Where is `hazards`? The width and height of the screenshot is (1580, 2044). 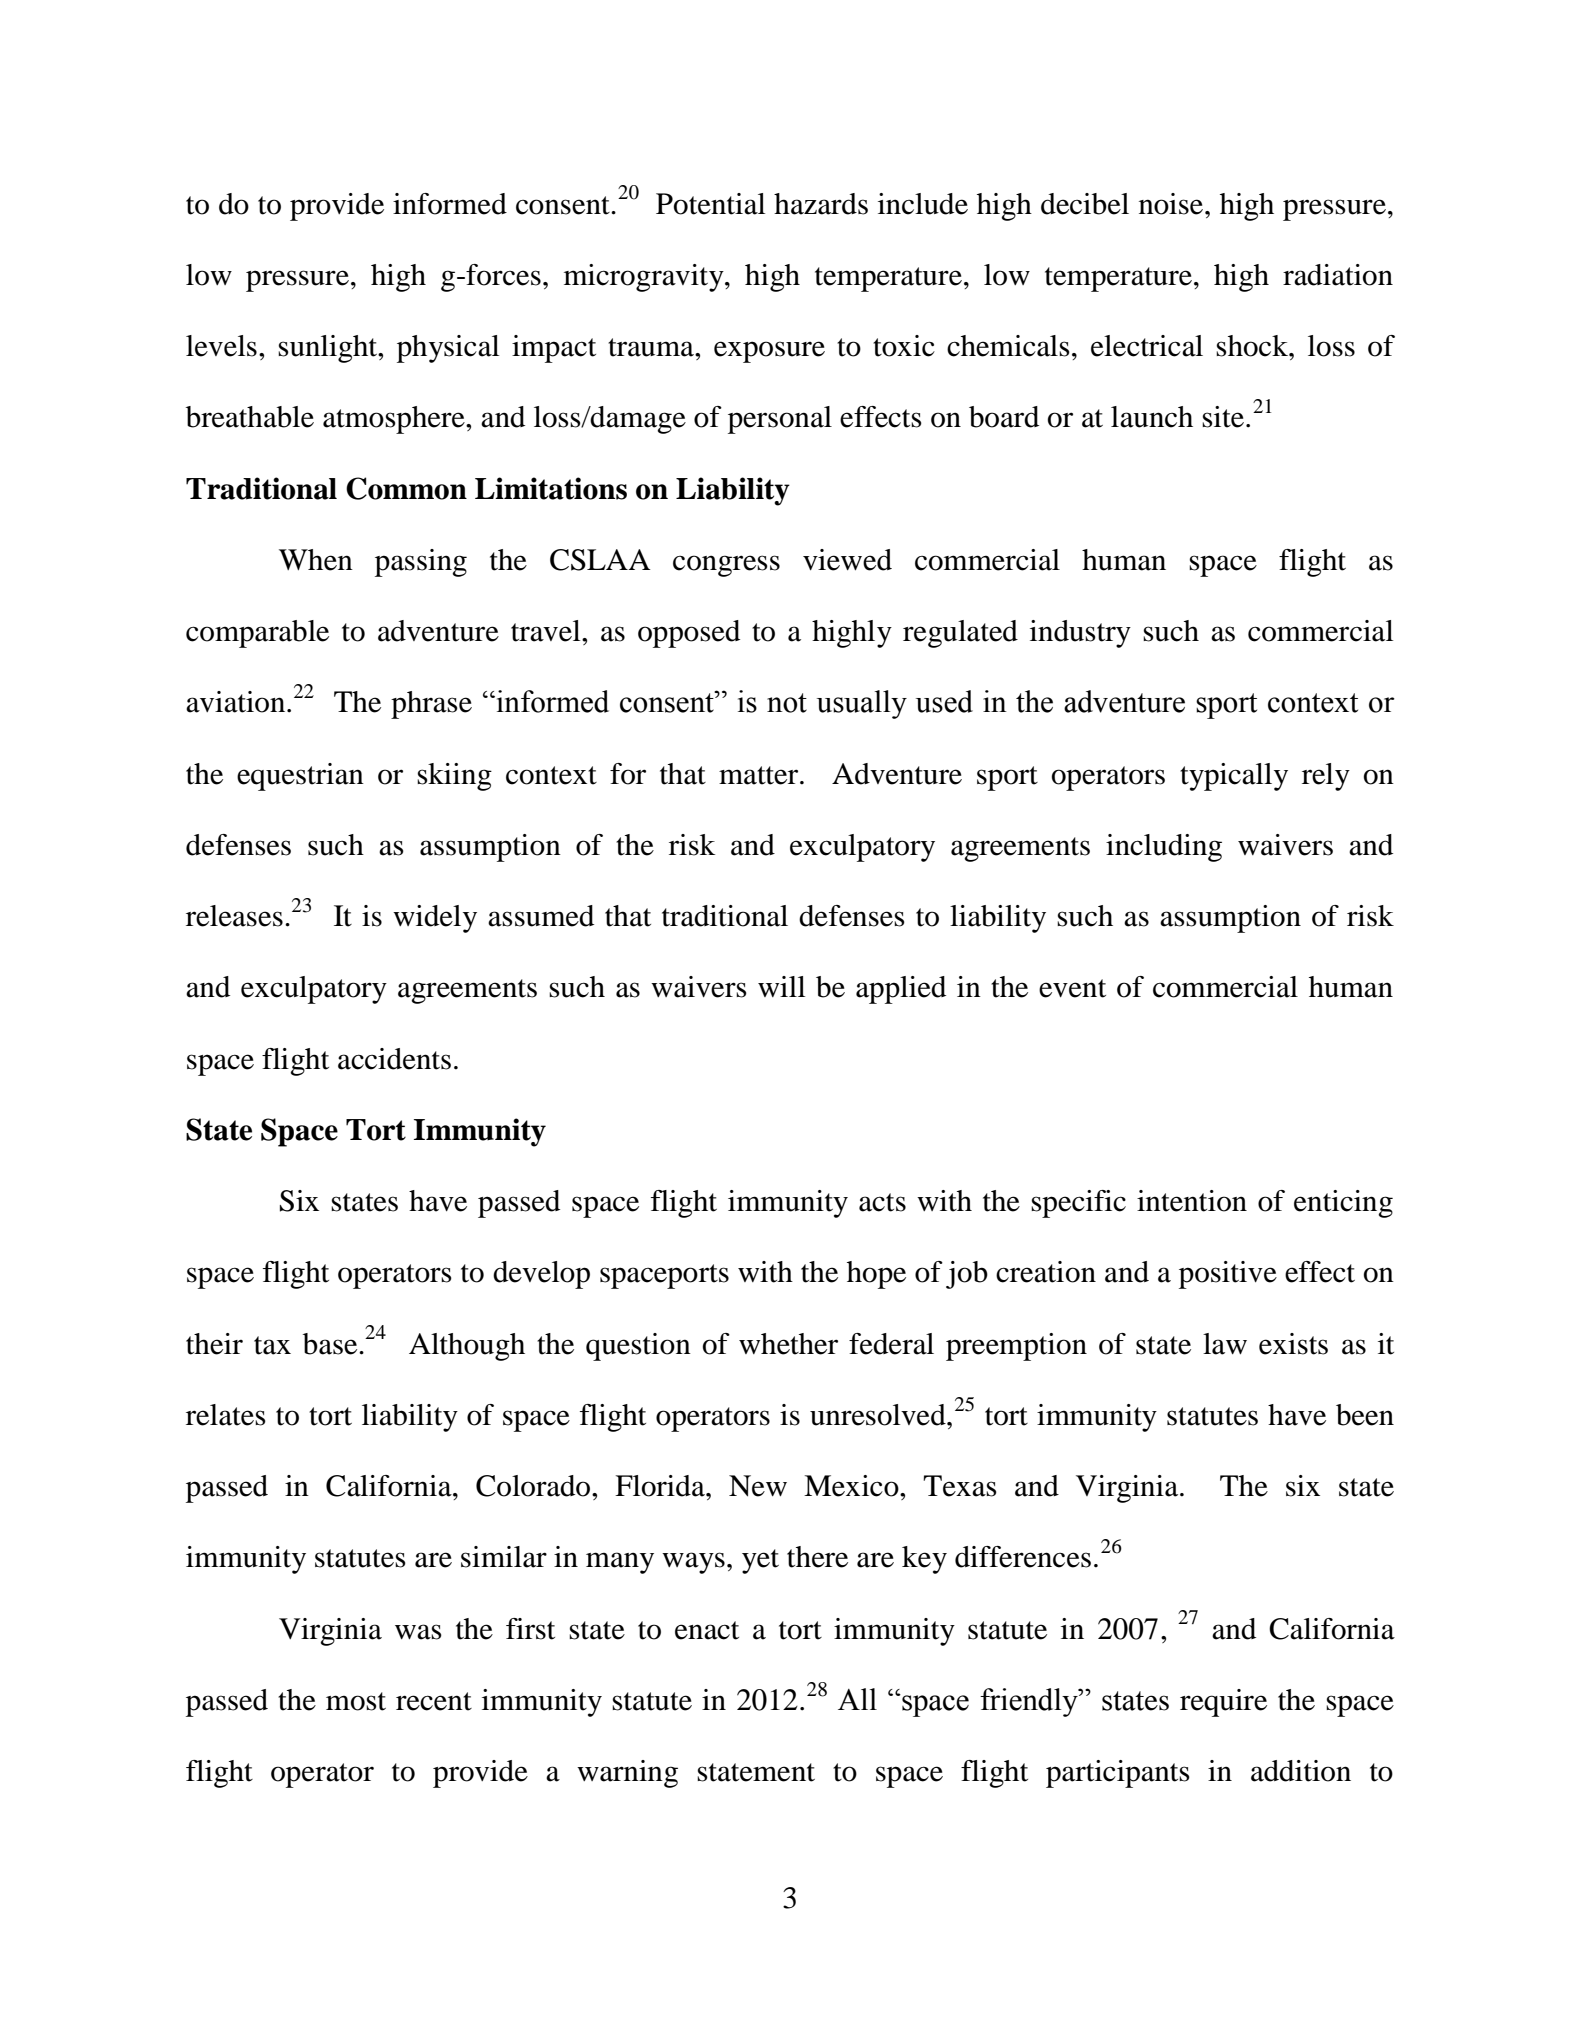
hazards is located at coordinates (821, 204).
